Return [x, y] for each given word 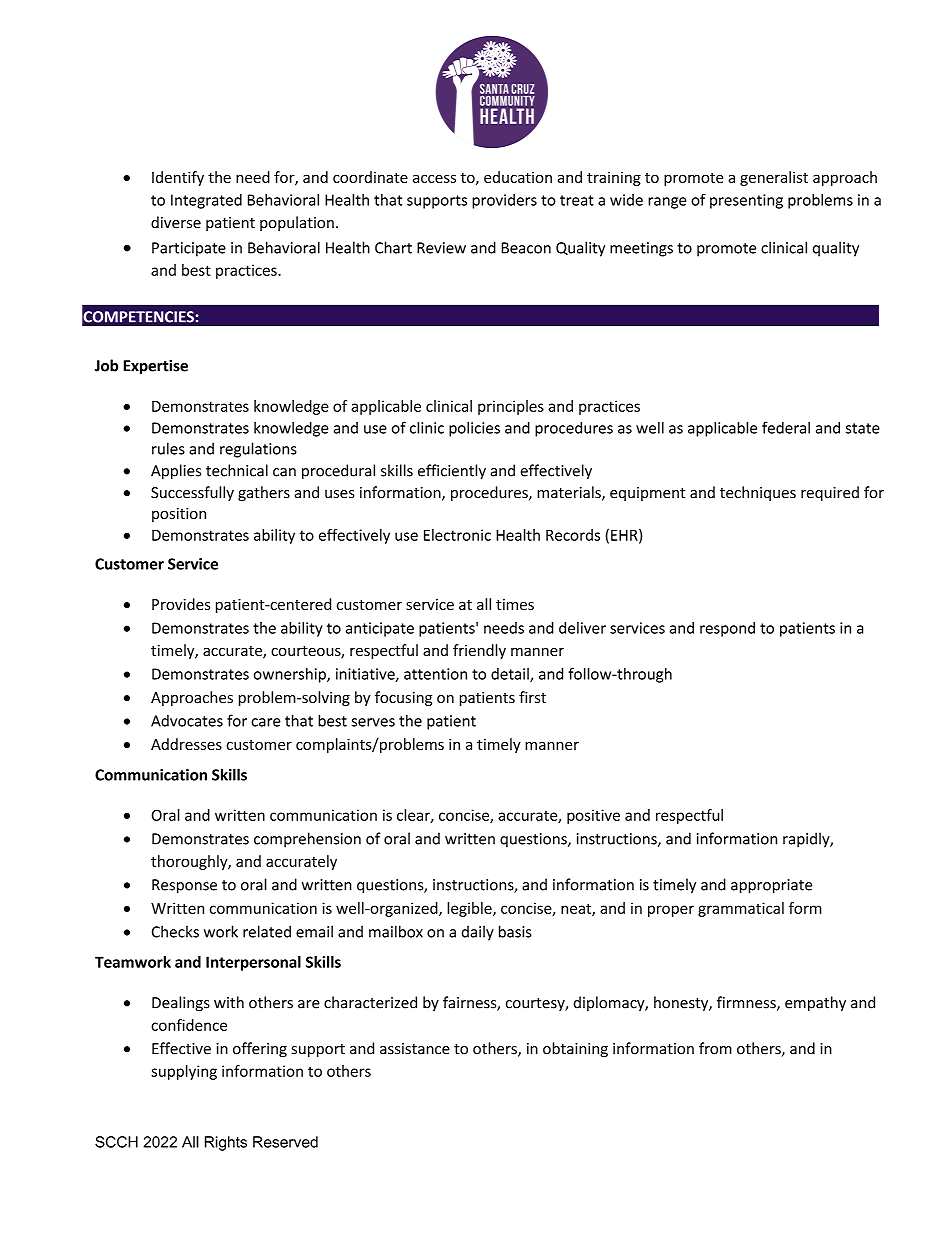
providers [504, 201]
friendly [479, 651]
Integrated [206, 201]
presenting [746, 201]
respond [727, 629]
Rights [226, 1143]
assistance [415, 1049]
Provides [181, 604]
